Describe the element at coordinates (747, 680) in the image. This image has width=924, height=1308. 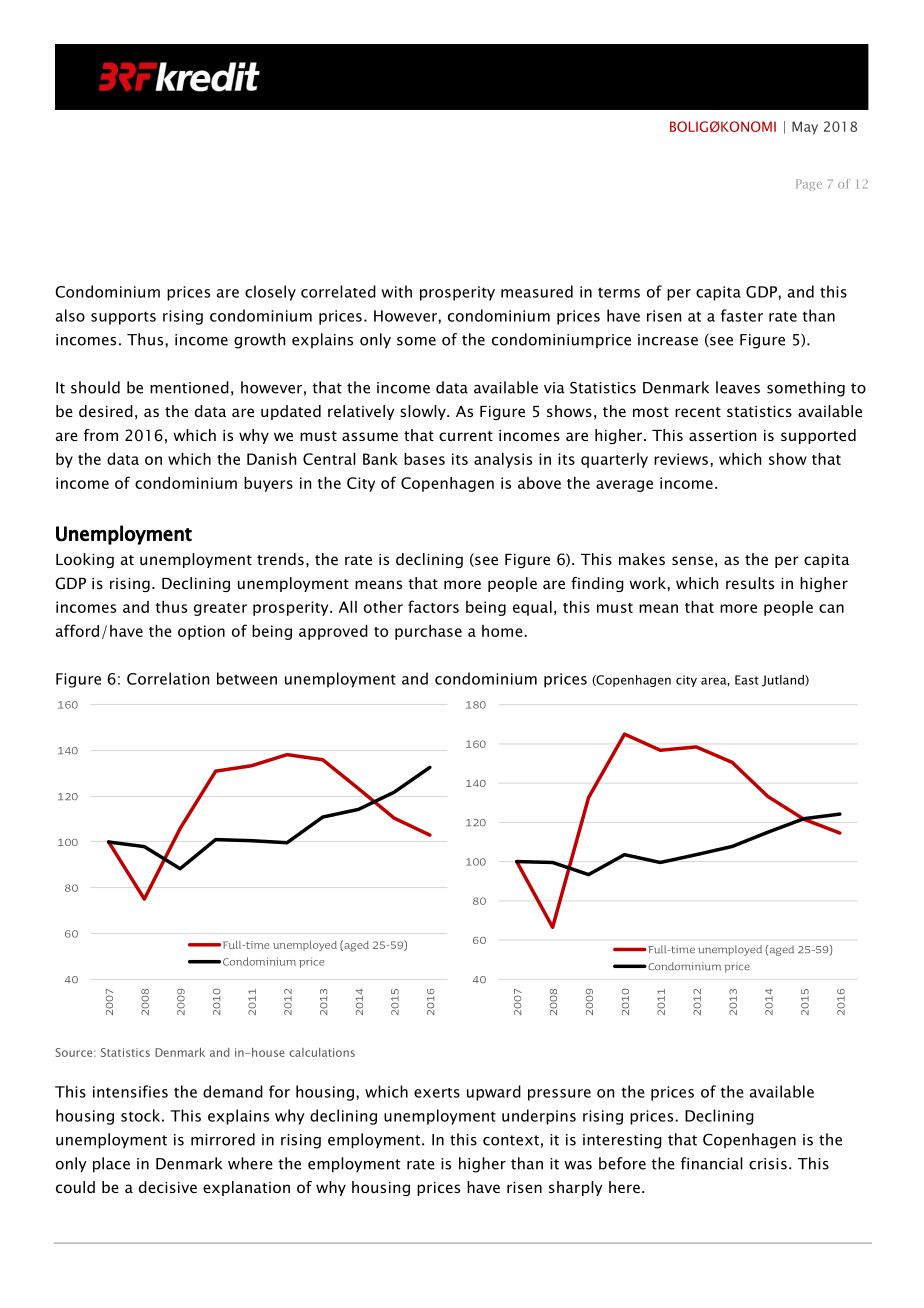
I see `East` at that location.
